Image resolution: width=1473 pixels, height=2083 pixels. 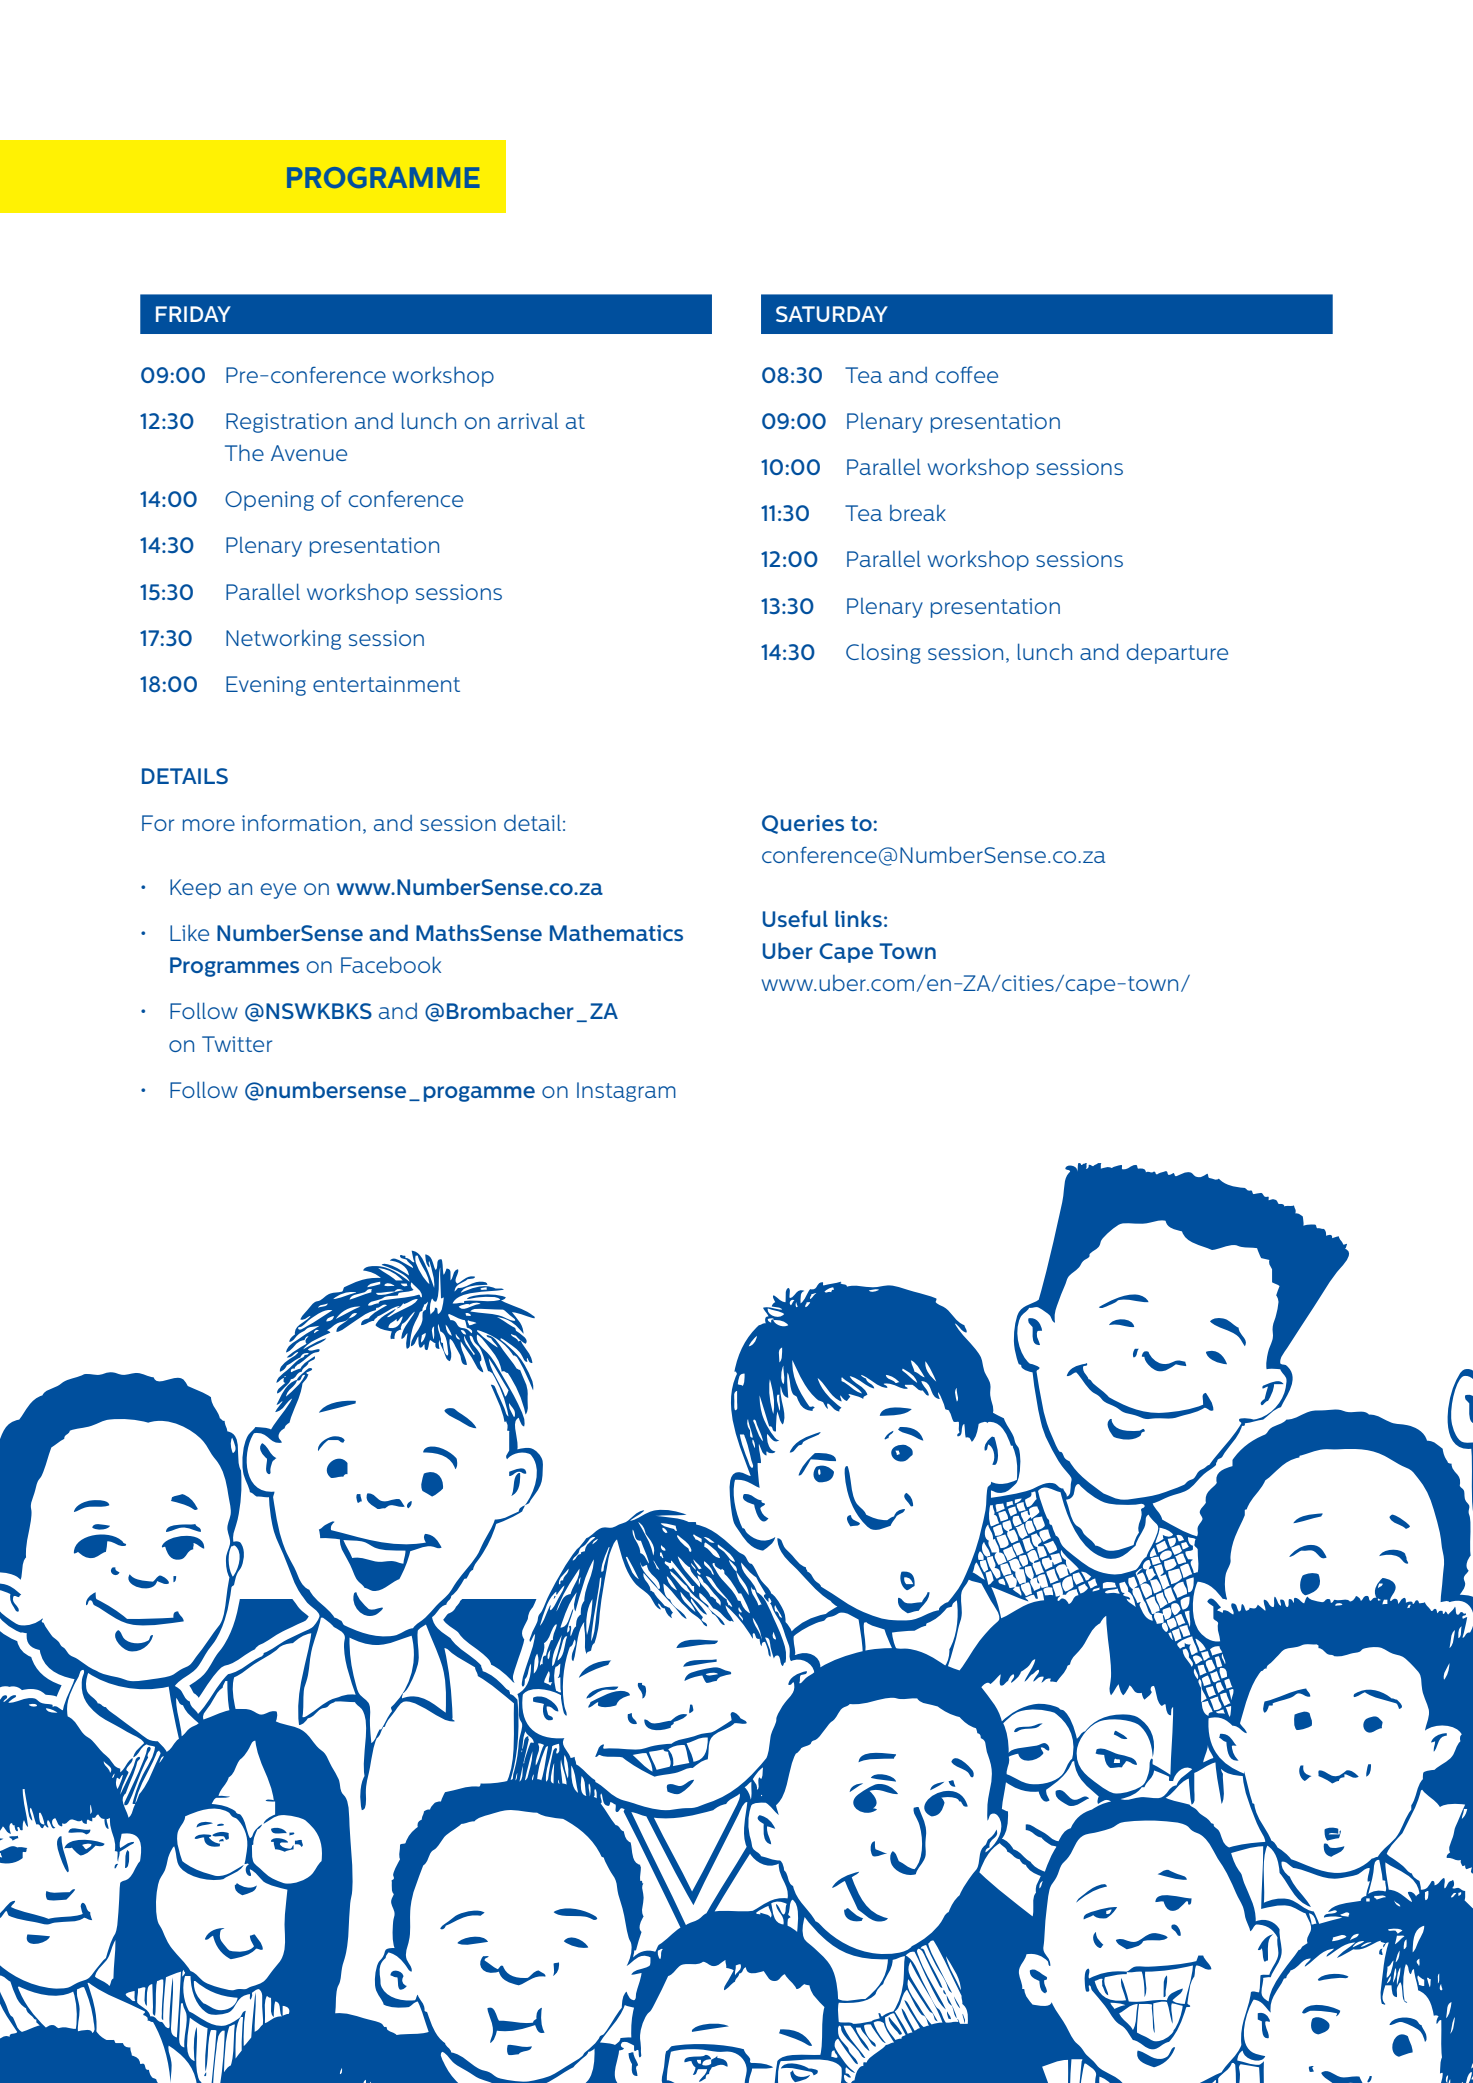 I want to click on Twitter, so click(x=237, y=1044).
